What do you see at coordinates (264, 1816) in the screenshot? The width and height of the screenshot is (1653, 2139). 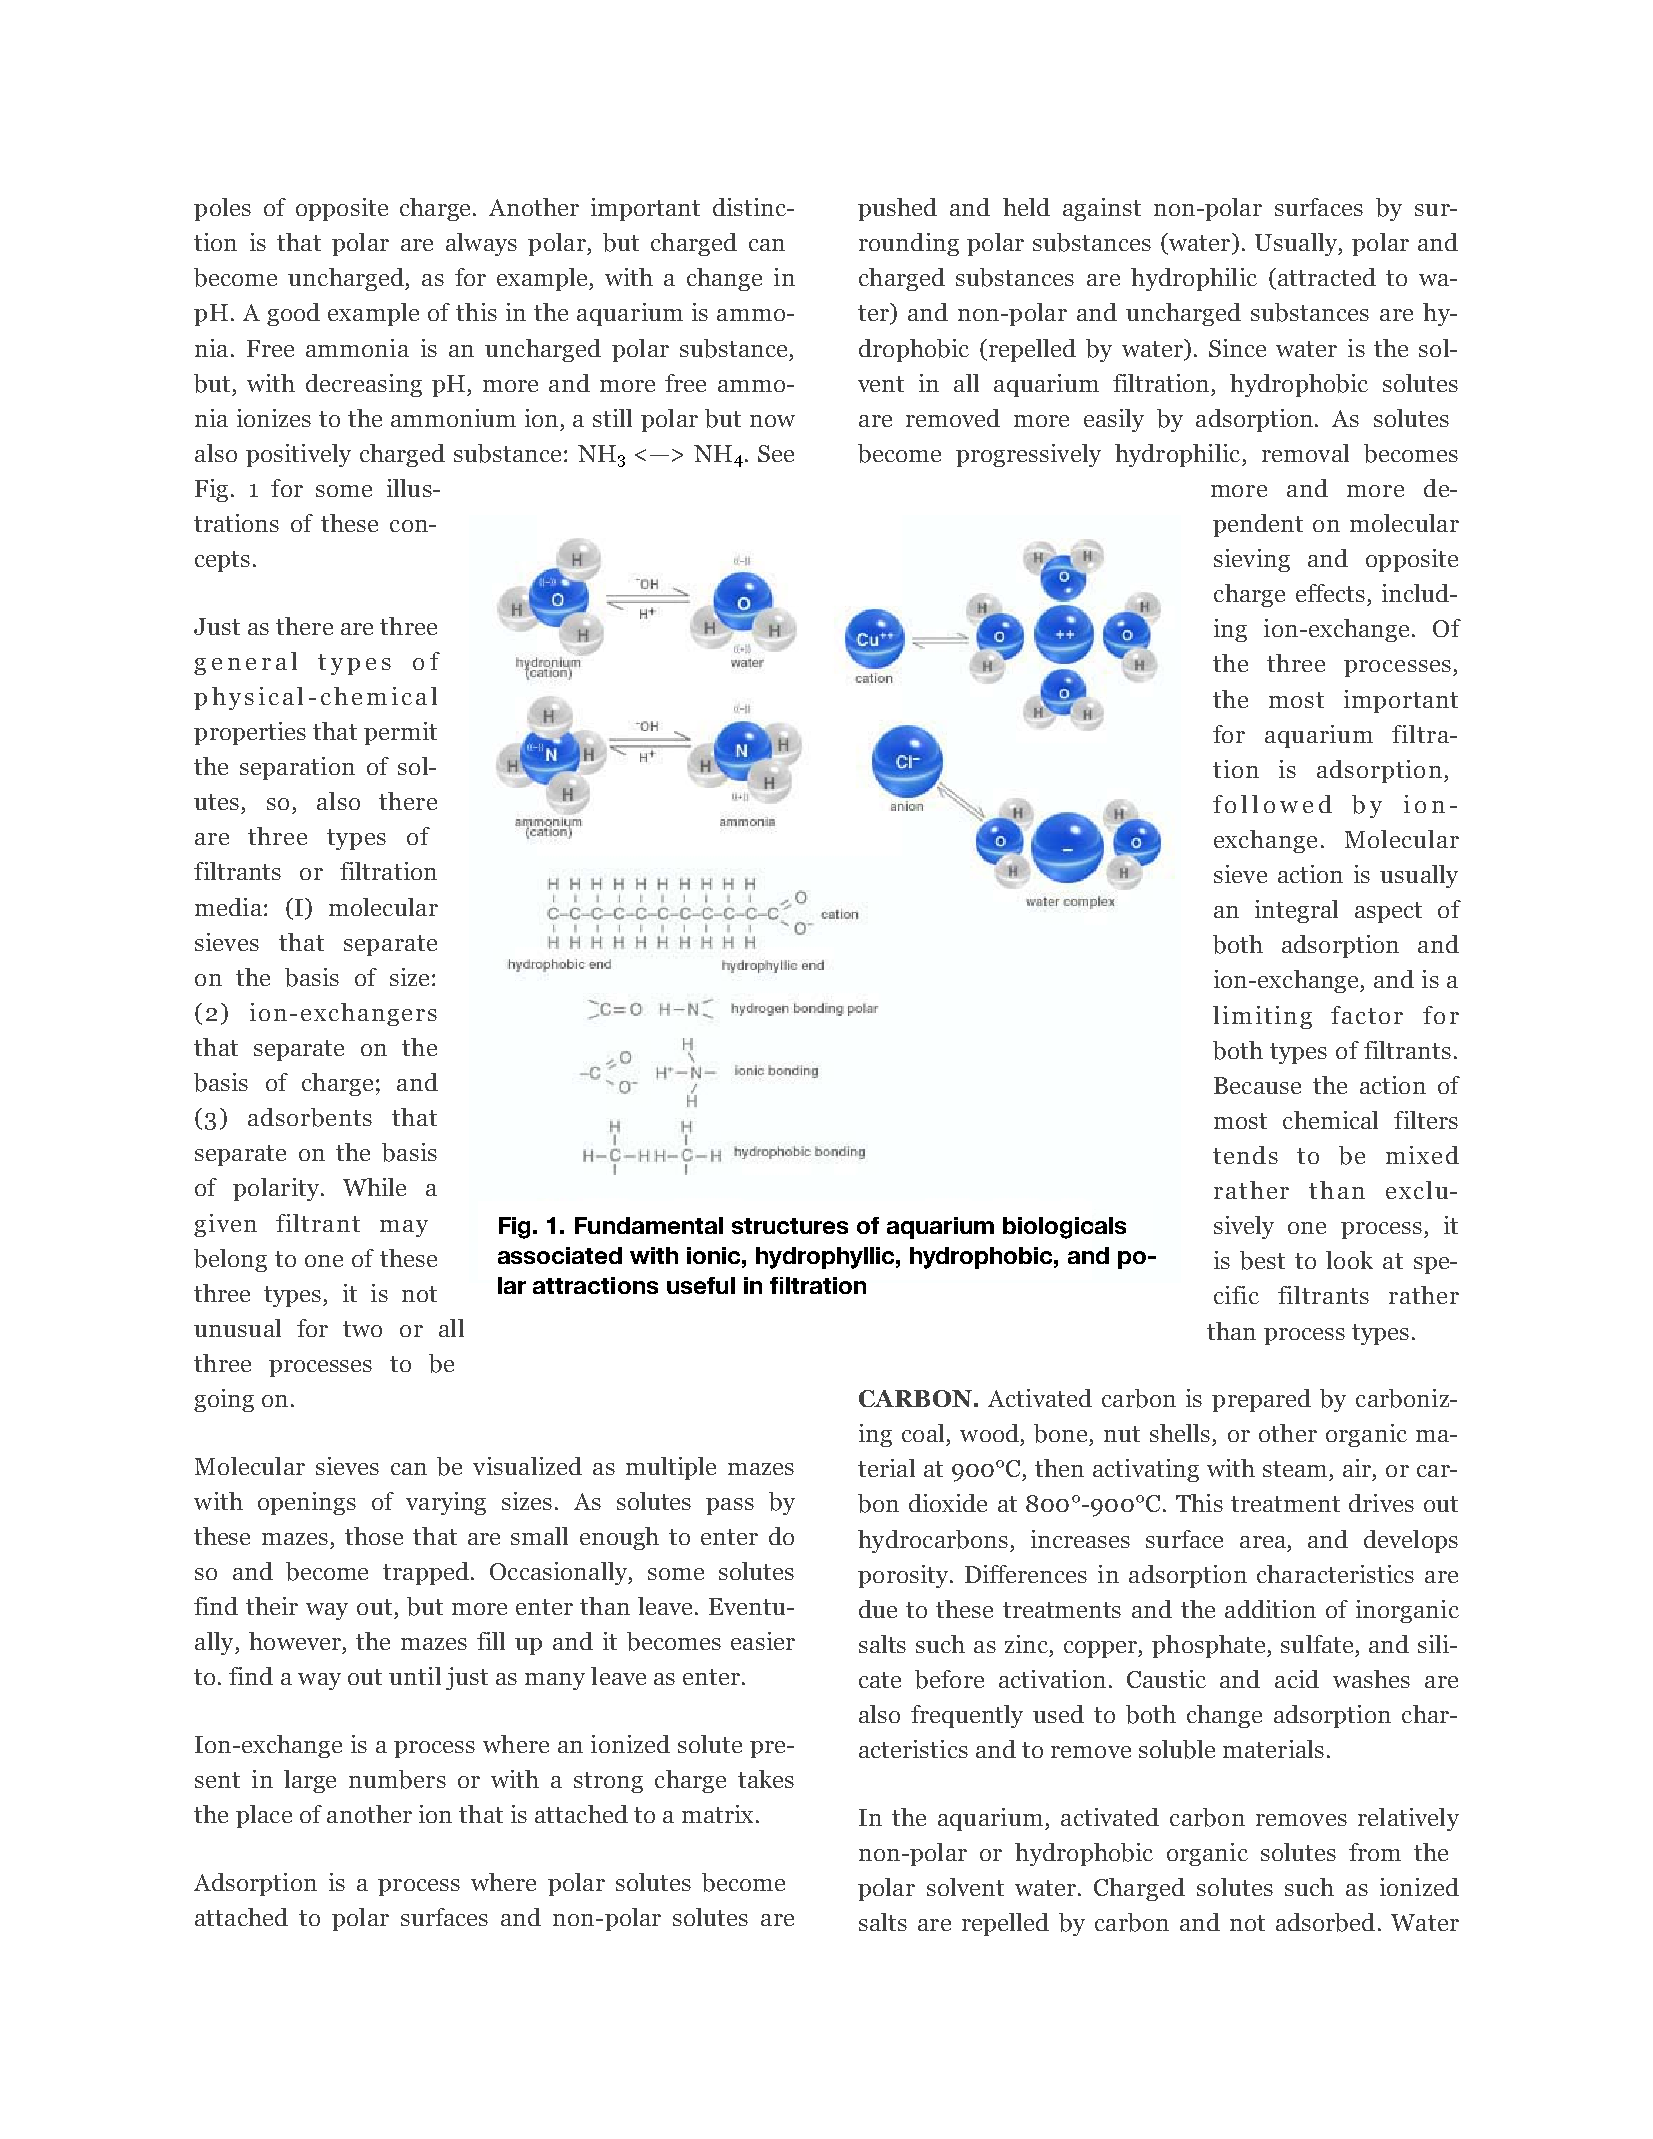 I see `place` at bounding box center [264, 1816].
